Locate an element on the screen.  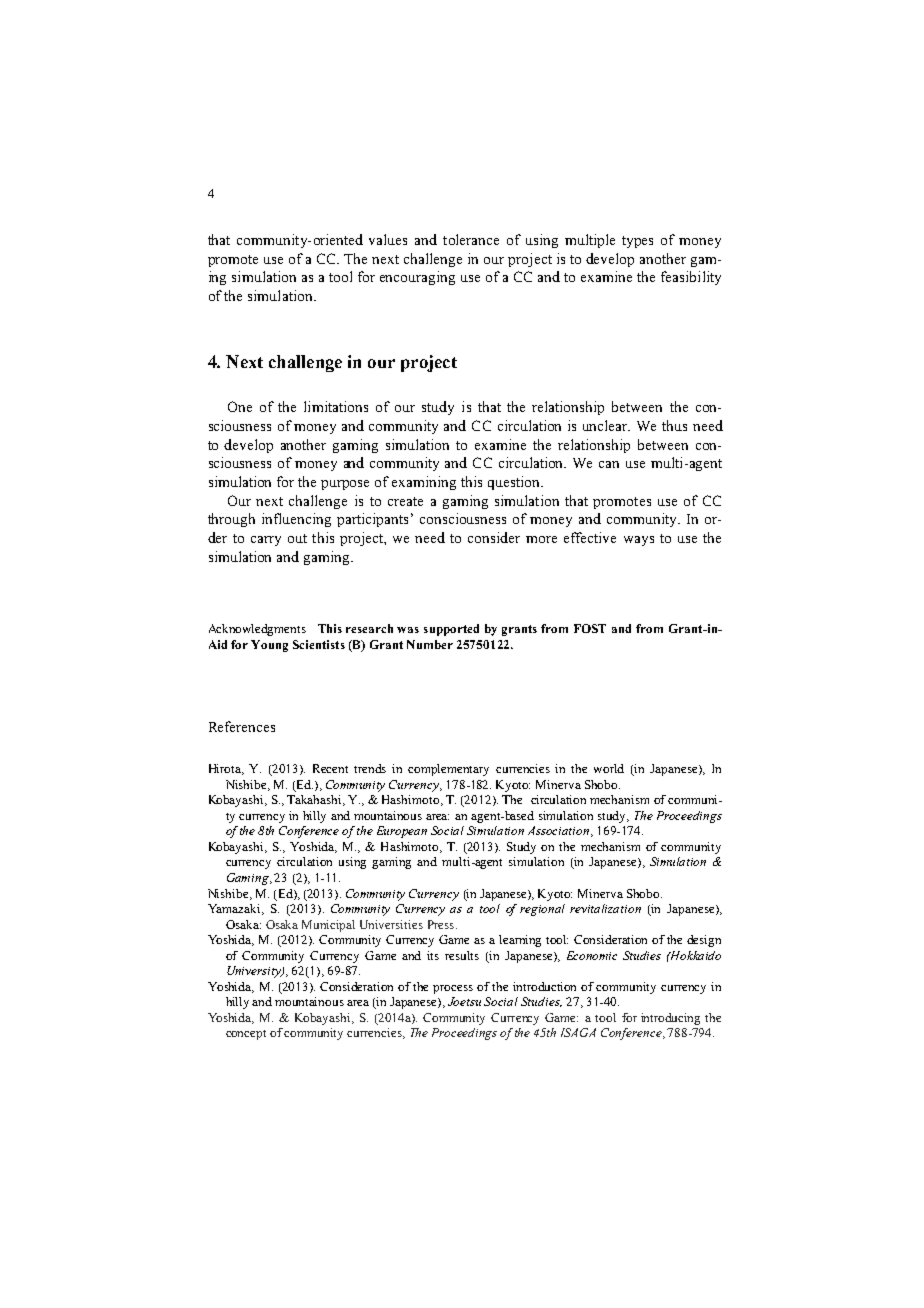
tolerance is located at coordinates (471, 239).
